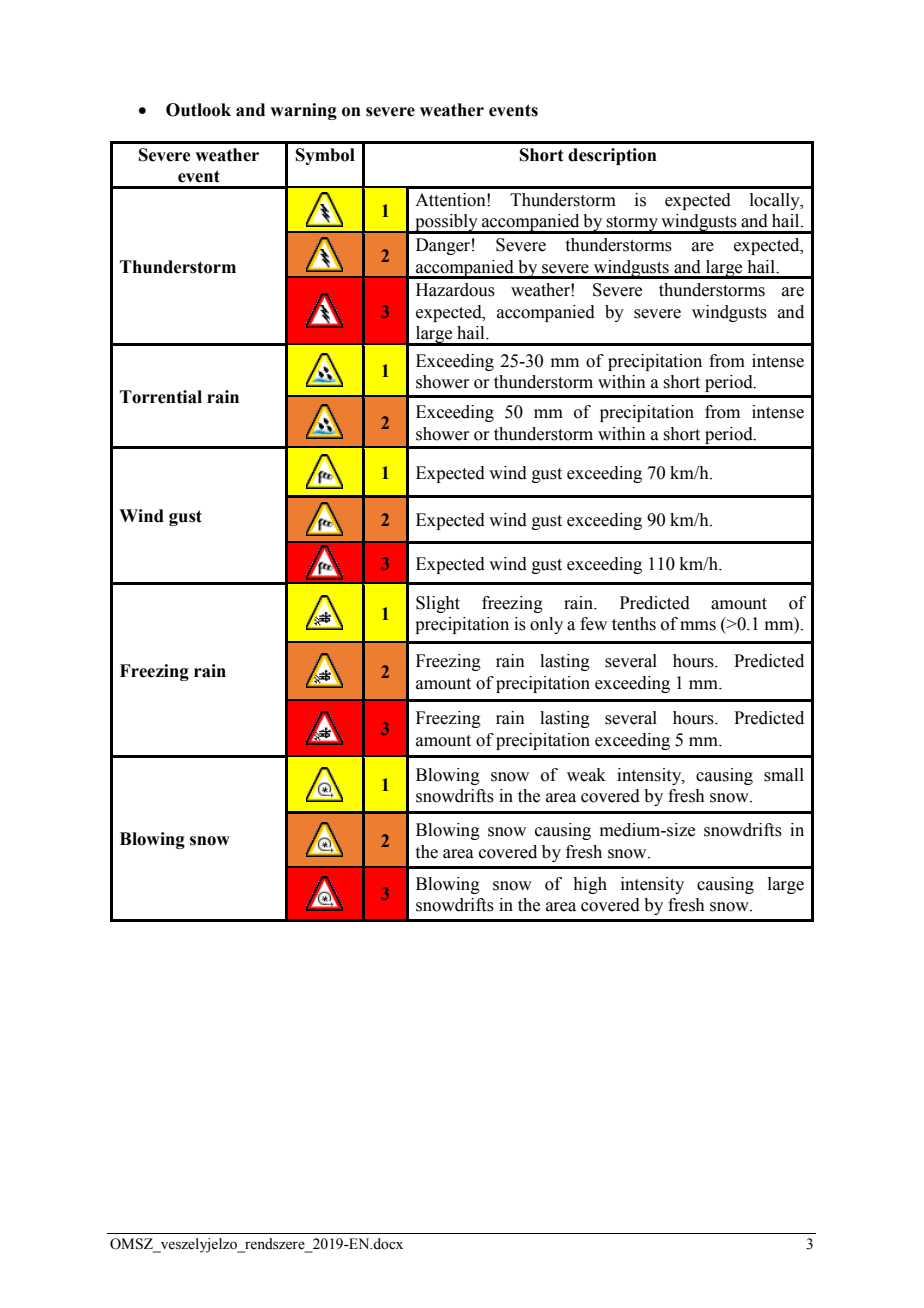 The image size is (924, 1308). What do you see at coordinates (632, 225) in the screenshot?
I see `stormy` at bounding box center [632, 225].
